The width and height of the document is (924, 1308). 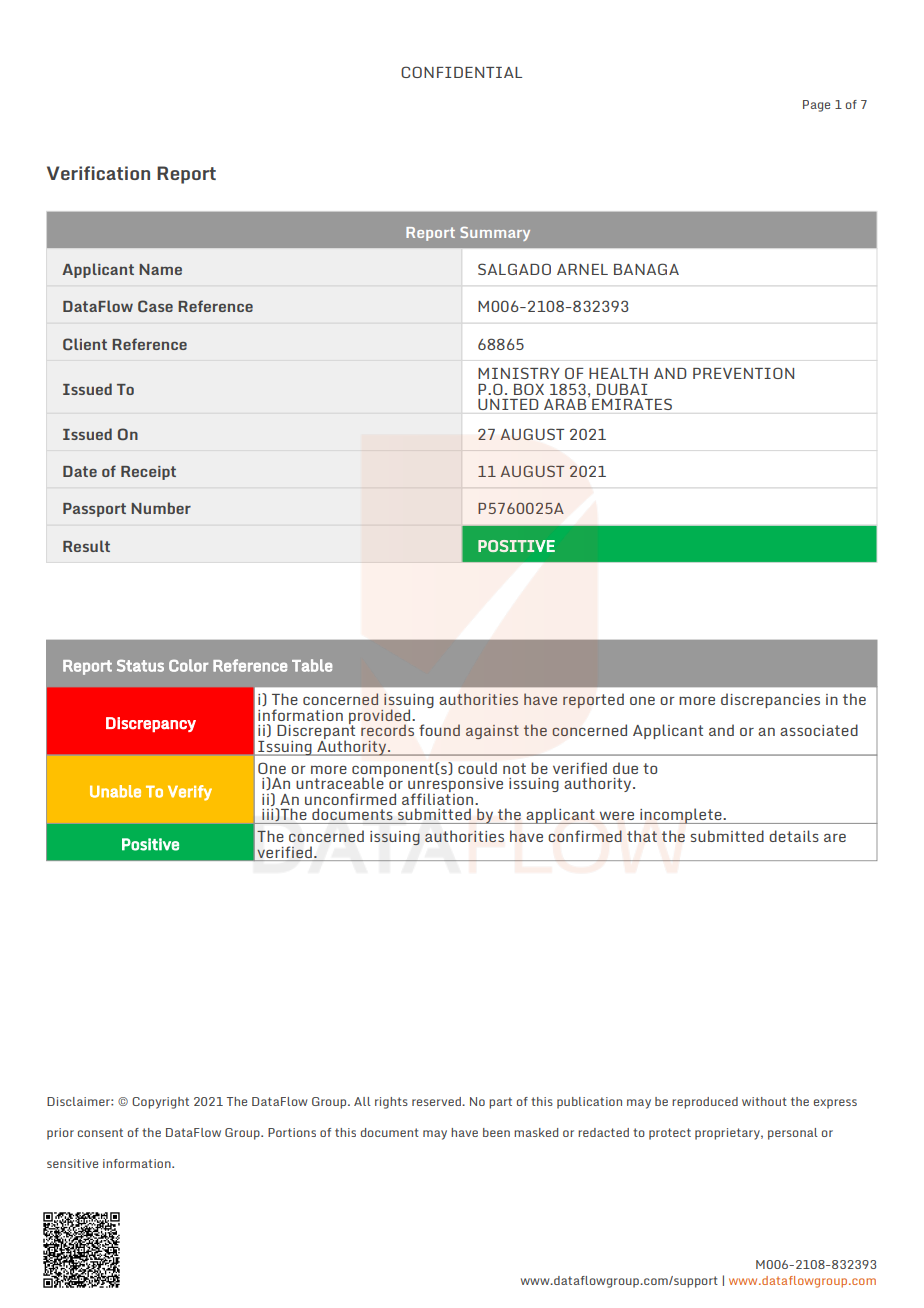 I want to click on unresponsive, so click(x=455, y=786).
